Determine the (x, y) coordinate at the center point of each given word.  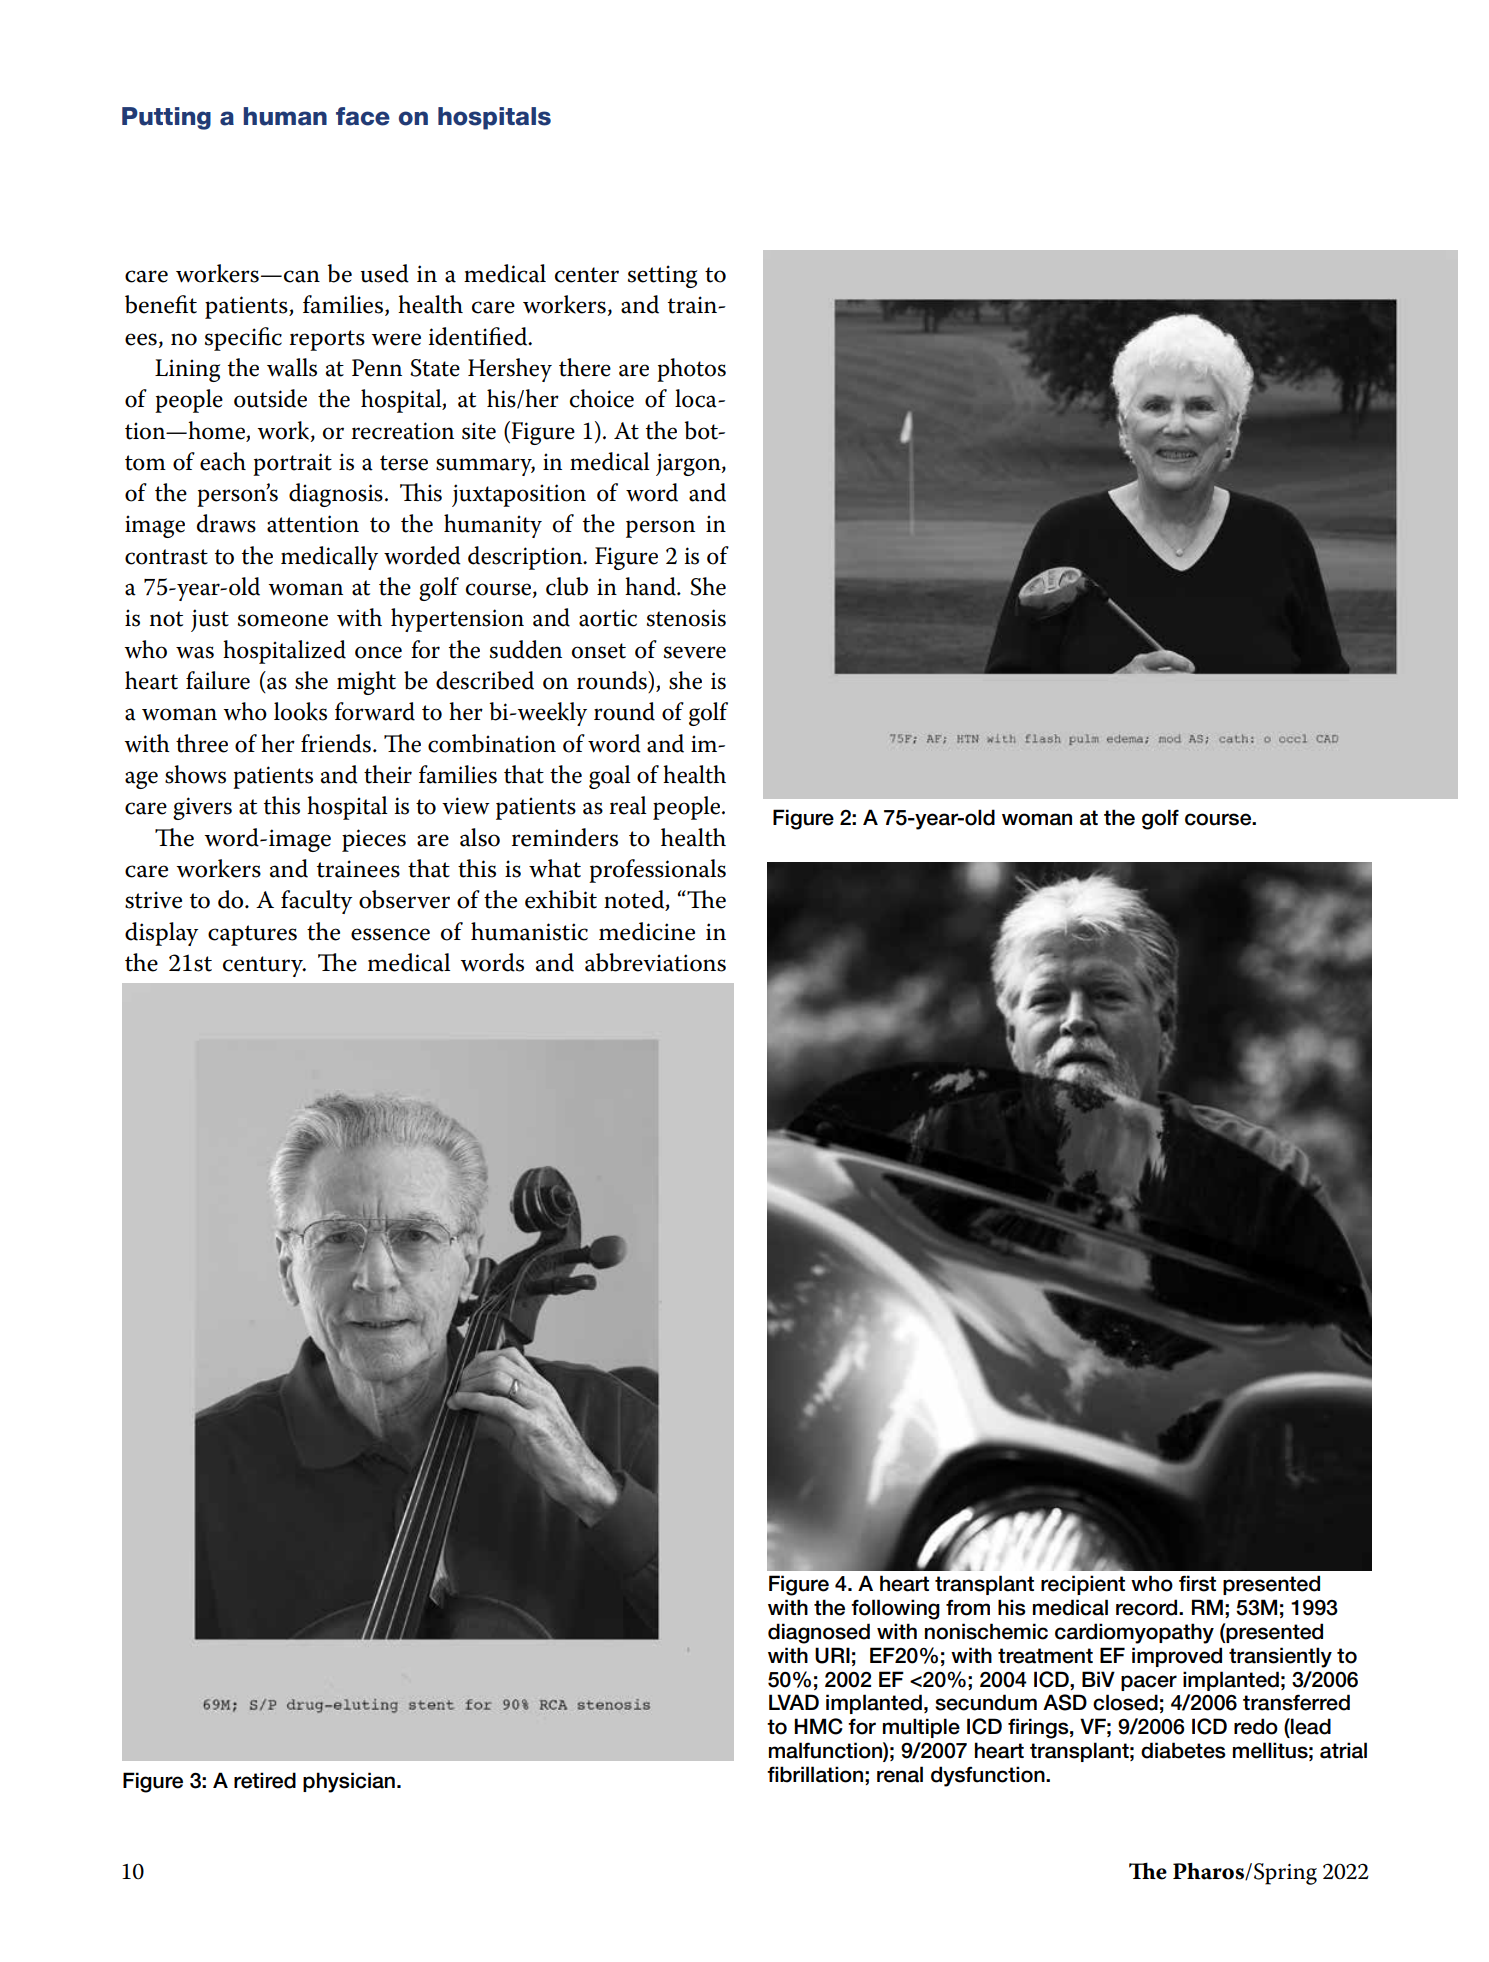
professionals (657, 871)
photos (691, 370)
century (264, 966)
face (363, 116)
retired (265, 1780)
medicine (647, 931)
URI (832, 1655)
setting (662, 276)
